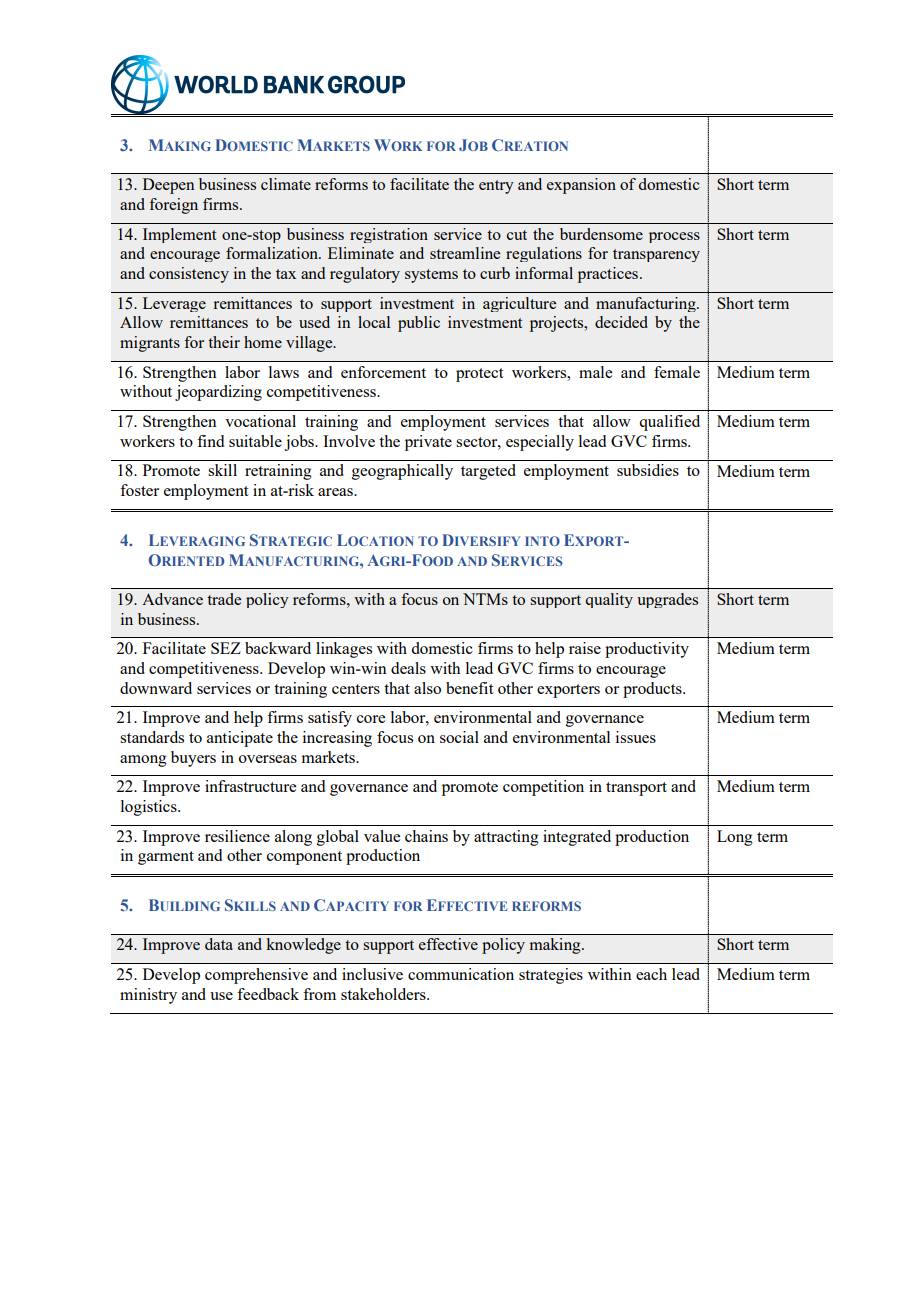 This screenshot has height=1308, width=924. Describe the element at coordinates (651, 974) in the screenshot. I see `each` at that location.
